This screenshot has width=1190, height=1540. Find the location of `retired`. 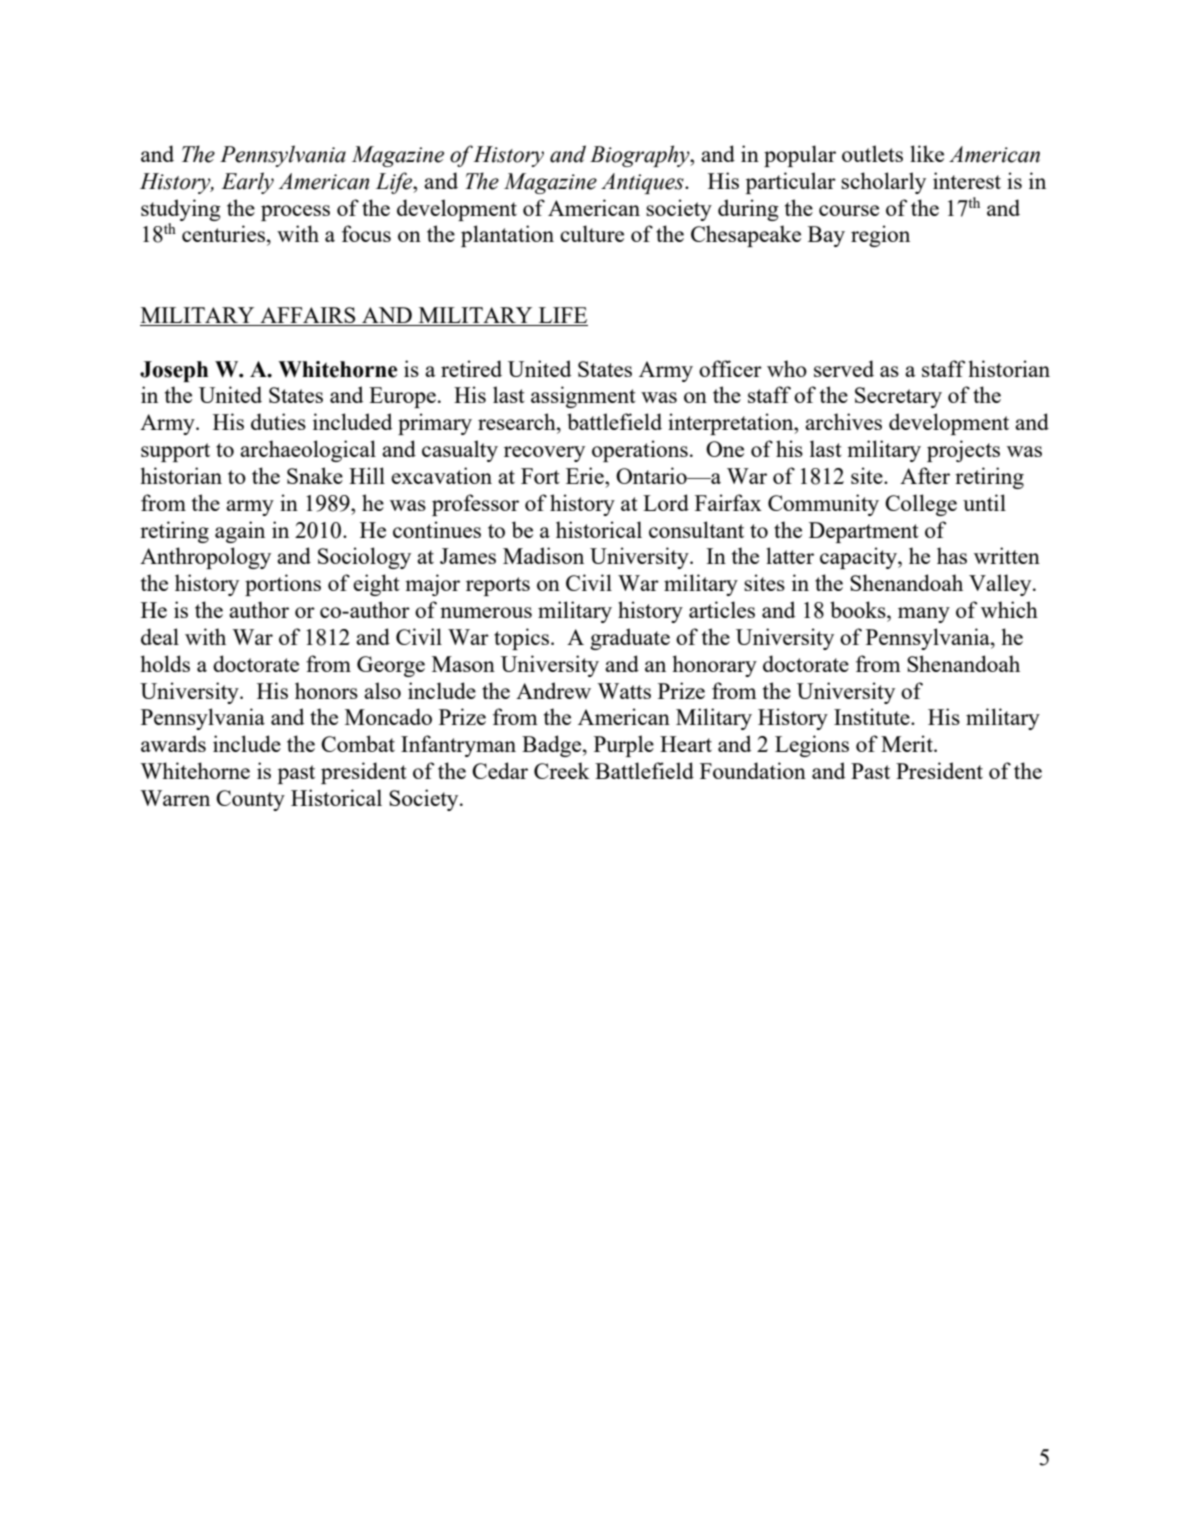

retired is located at coordinates (471, 368).
